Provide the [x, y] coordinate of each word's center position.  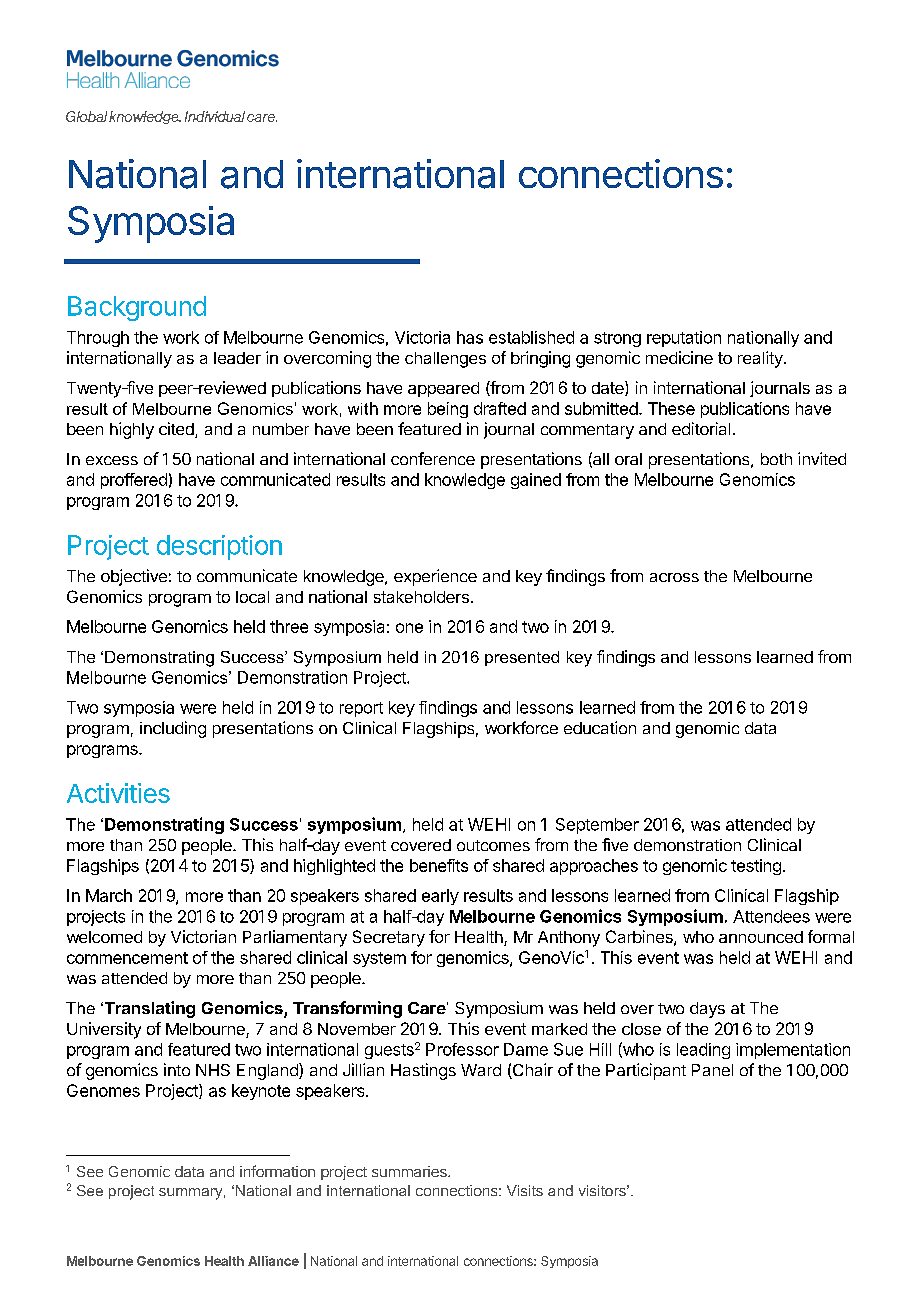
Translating [148, 1009]
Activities [118, 793]
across [674, 577]
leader [237, 358]
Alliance [273, 1261]
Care [427, 1008]
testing [756, 867]
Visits [525, 1190]
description [219, 547]
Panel [712, 1070]
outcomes [493, 845]
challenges [445, 360]
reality [760, 359]
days [707, 1010]
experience [435, 577]
